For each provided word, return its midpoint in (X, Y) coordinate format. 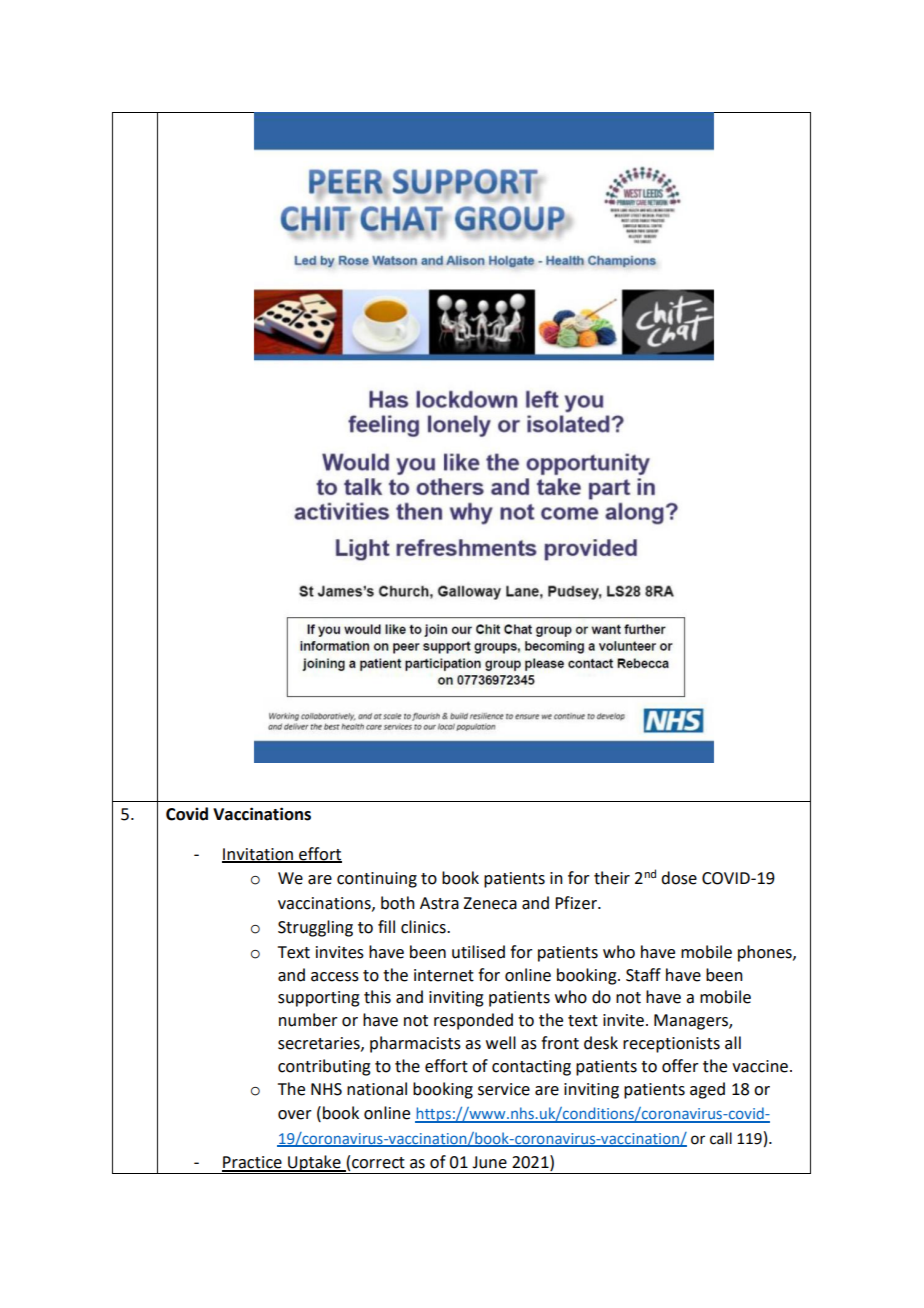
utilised (478, 952)
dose (679, 878)
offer (680, 1066)
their (612, 878)
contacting (531, 1068)
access (335, 977)
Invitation (258, 855)
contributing (324, 1067)
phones (766, 953)
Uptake (314, 1164)
